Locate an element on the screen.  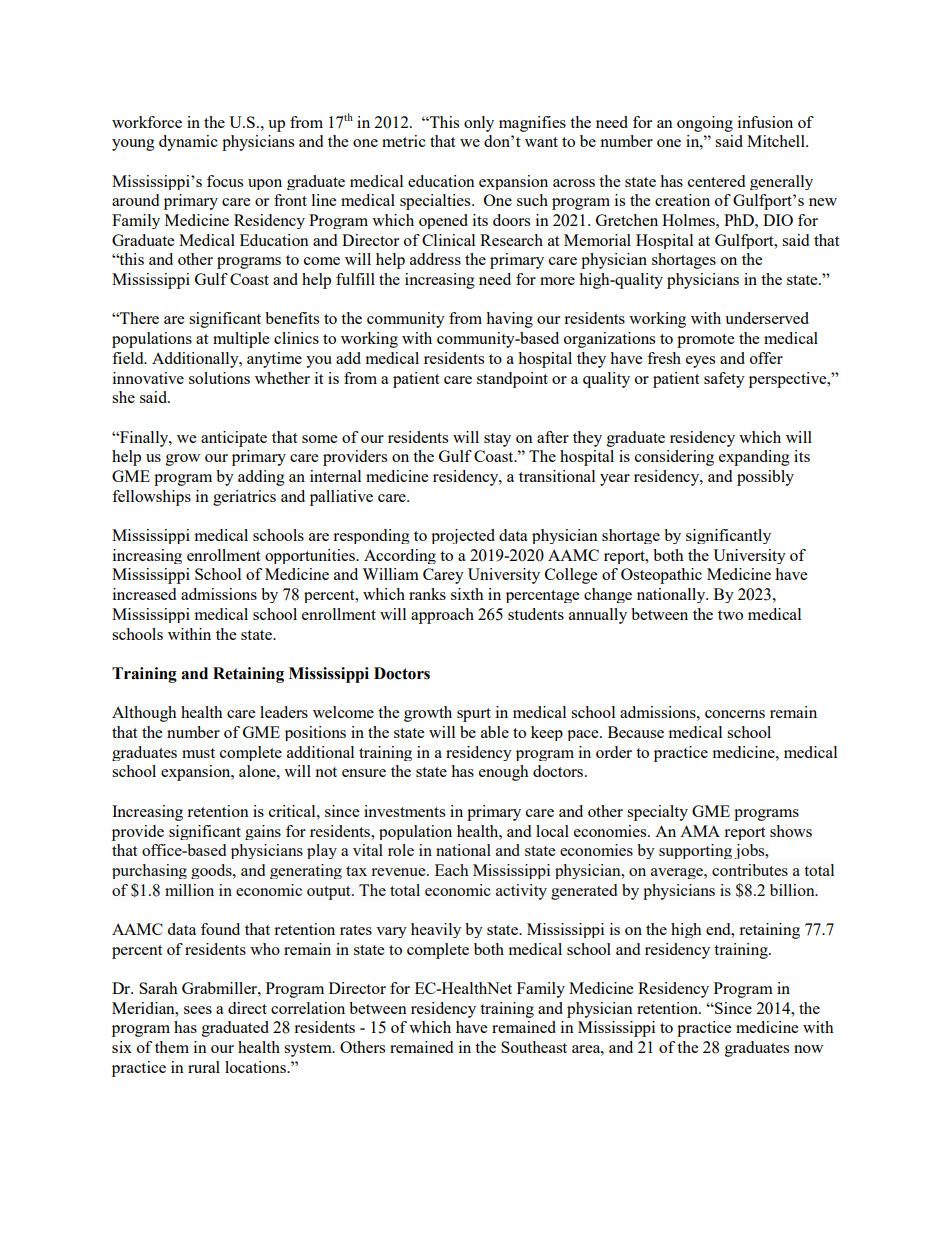
now is located at coordinates (808, 1049).
